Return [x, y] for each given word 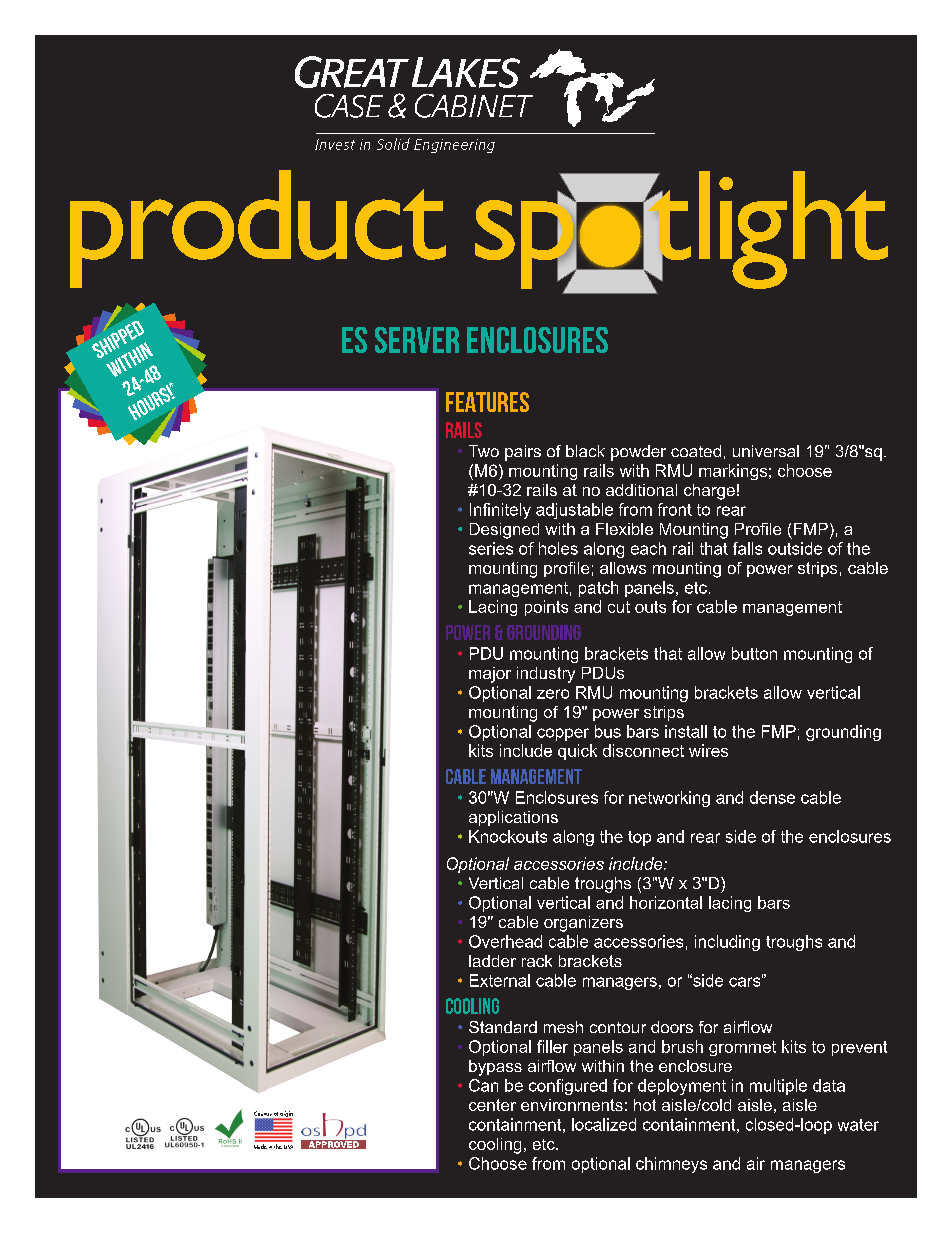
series [491, 548]
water [858, 1125]
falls [747, 548]
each [648, 548]
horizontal [666, 902]
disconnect [643, 750]
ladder [492, 961]
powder [638, 453]
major [490, 675]
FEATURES [487, 402]
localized [604, 1124]
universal [766, 451]
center [492, 1105]
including [727, 943]
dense [772, 797]
